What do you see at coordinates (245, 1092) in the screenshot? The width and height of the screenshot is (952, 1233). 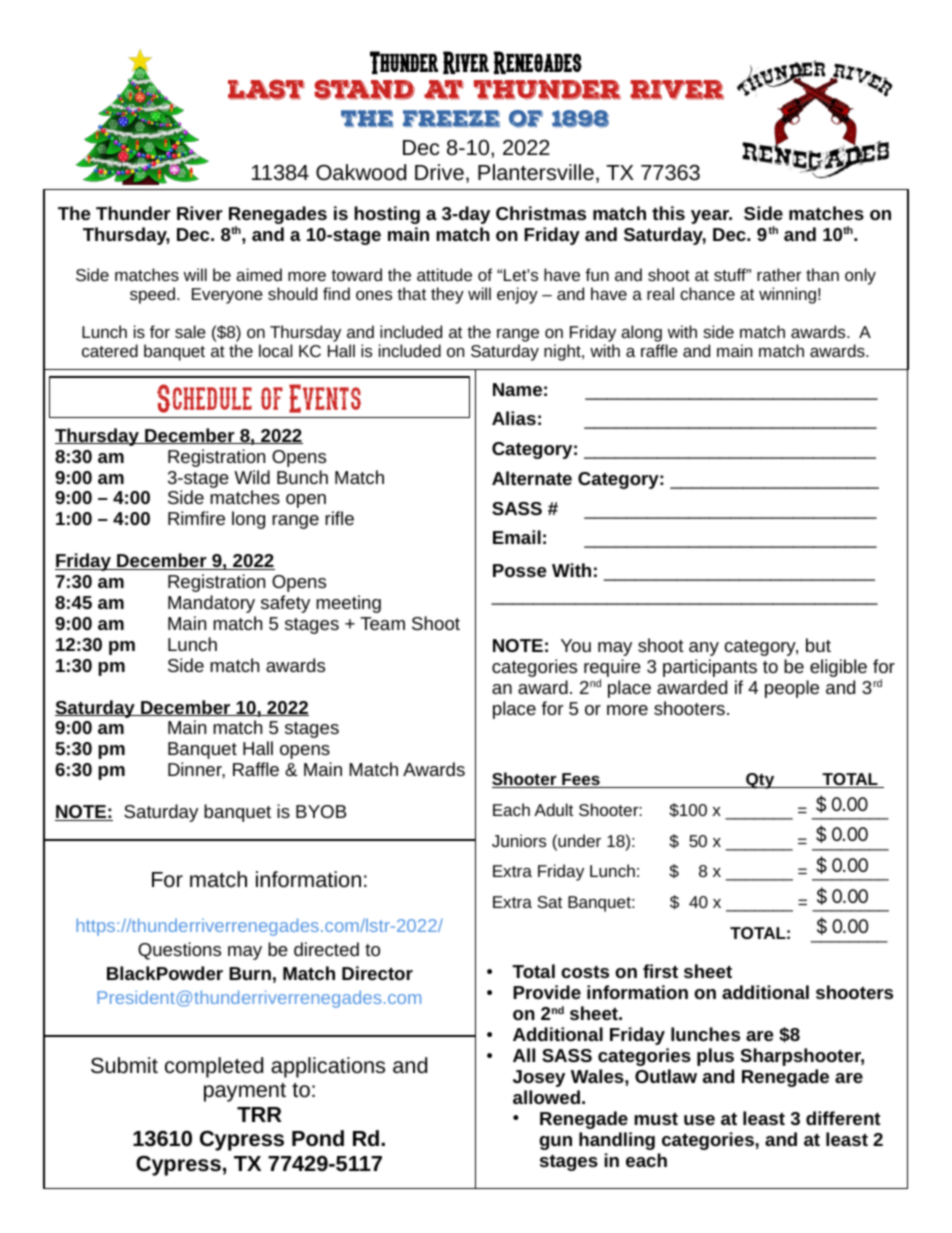 I see `payment` at bounding box center [245, 1092].
